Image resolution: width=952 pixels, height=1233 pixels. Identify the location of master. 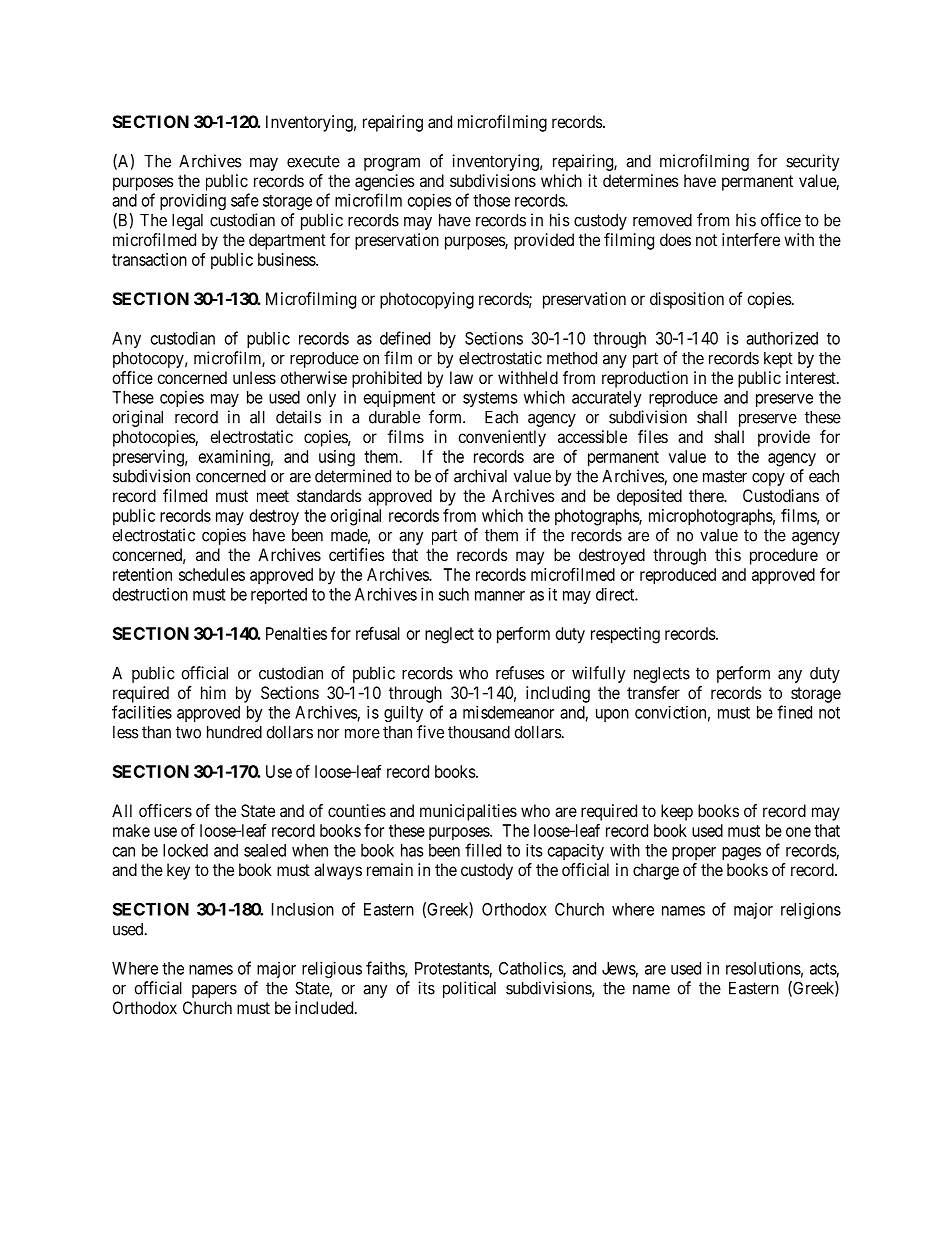
(725, 476).
